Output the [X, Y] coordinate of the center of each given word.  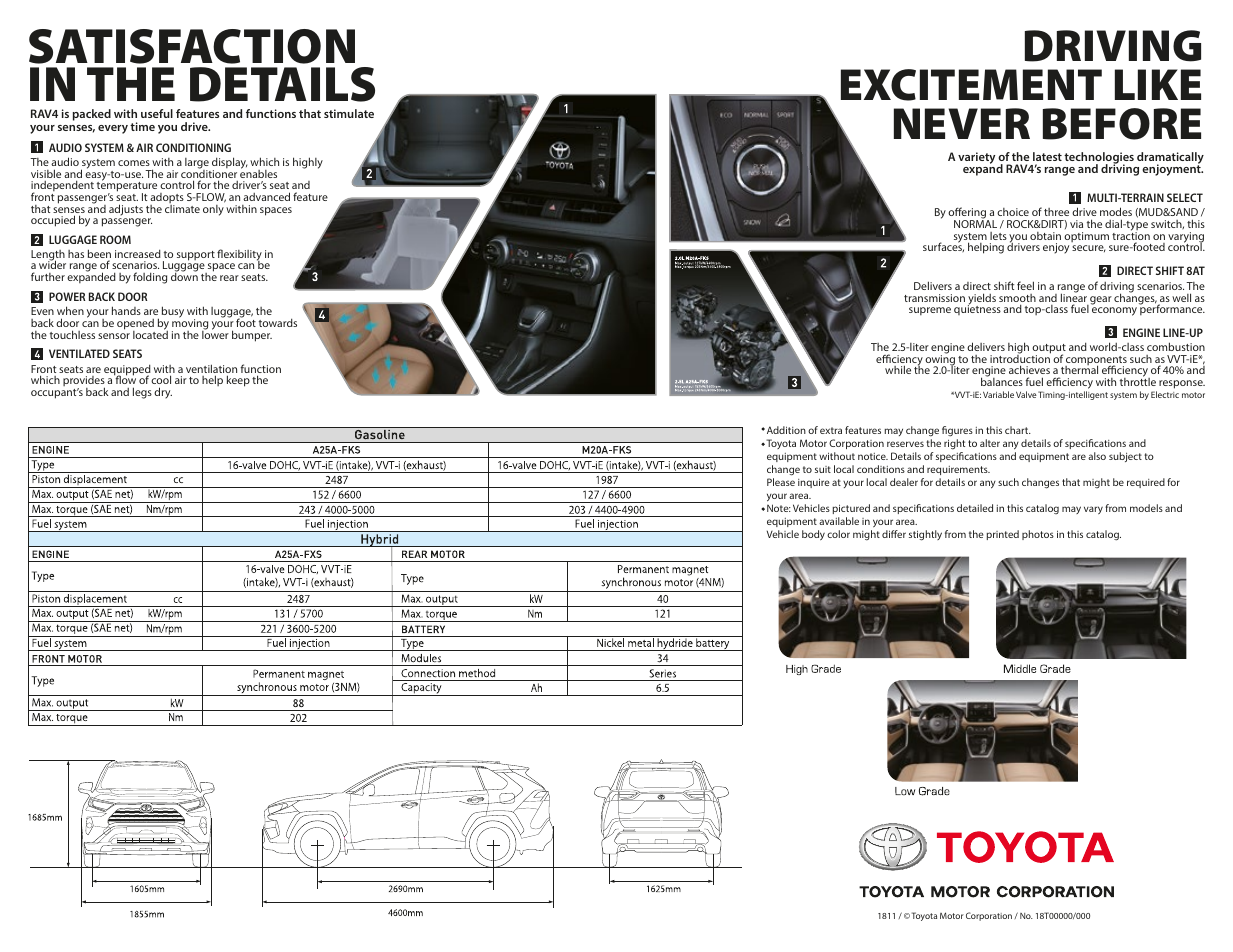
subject [1125, 457]
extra [831, 430]
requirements [958, 470]
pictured [851, 509]
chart [1018, 430]
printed [1002, 535]
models [1146, 508]
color [838, 534]
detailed [975, 508]
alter [990, 443]
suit [823, 469]
